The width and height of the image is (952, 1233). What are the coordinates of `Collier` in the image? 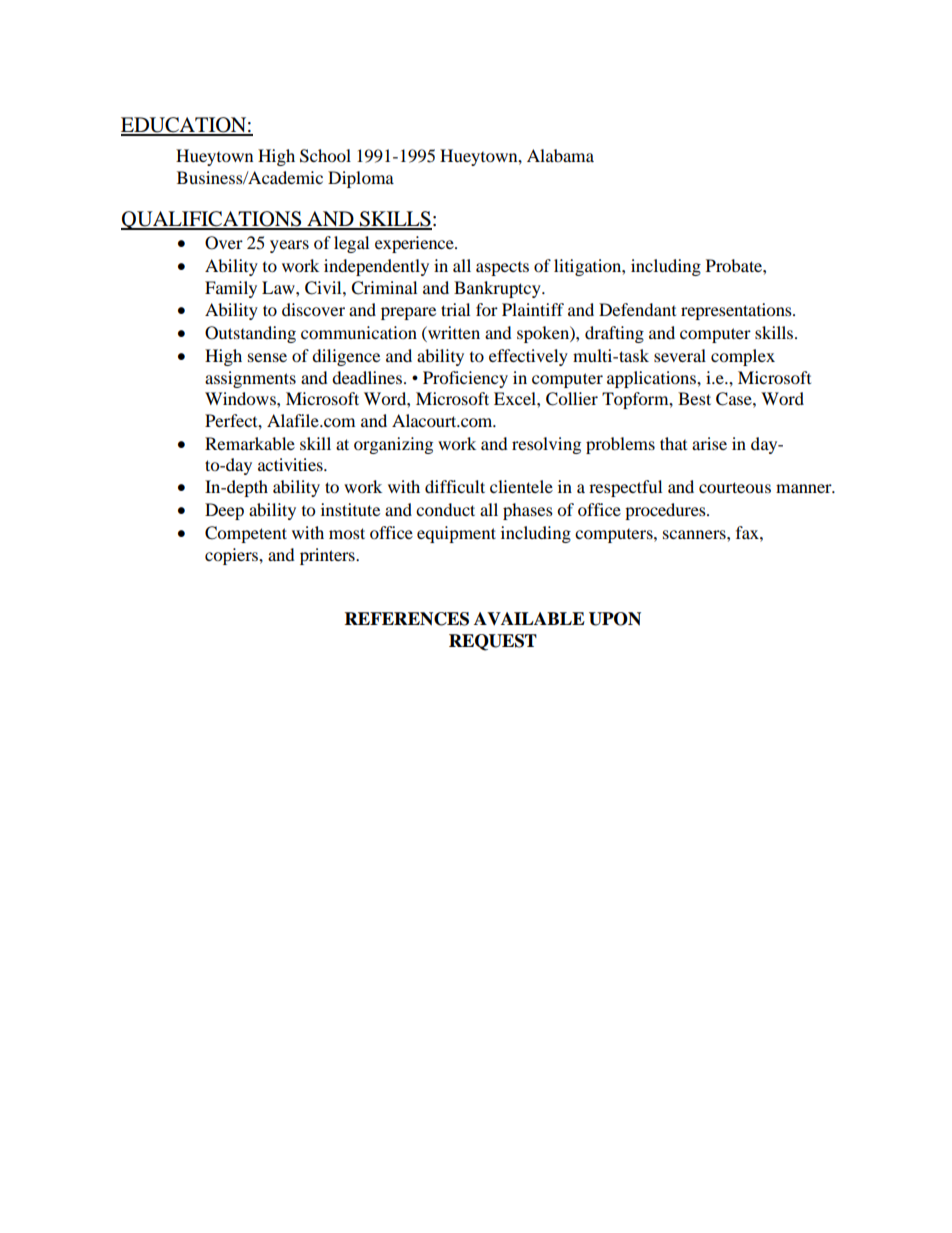 It's located at (572, 399).
